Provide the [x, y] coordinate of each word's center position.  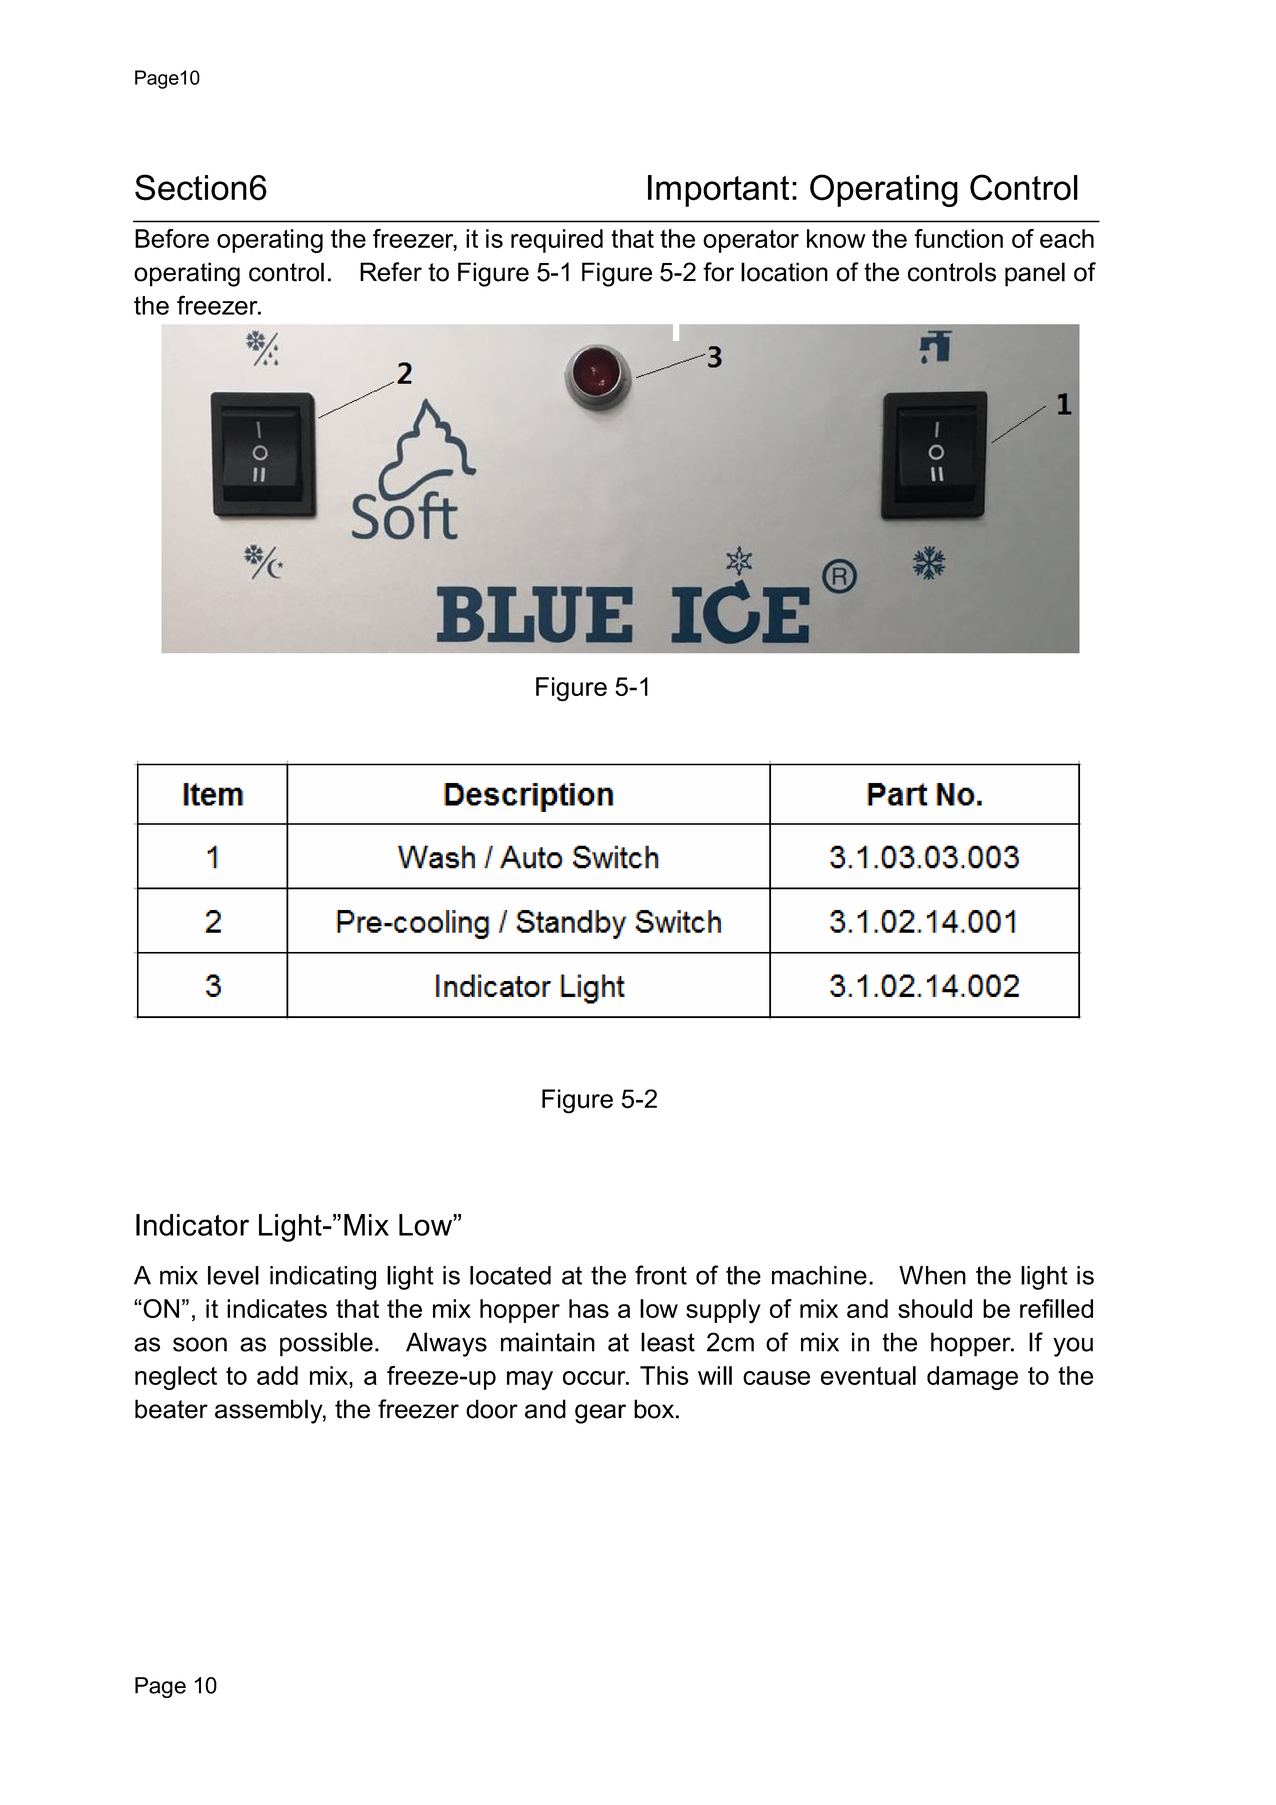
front [661, 1275]
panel [1035, 274]
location [784, 272]
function [958, 238]
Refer [391, 272]
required [557, 241]
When [932, 1275]
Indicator [192, 1225]
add [277, 1375]
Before [172, 238]
